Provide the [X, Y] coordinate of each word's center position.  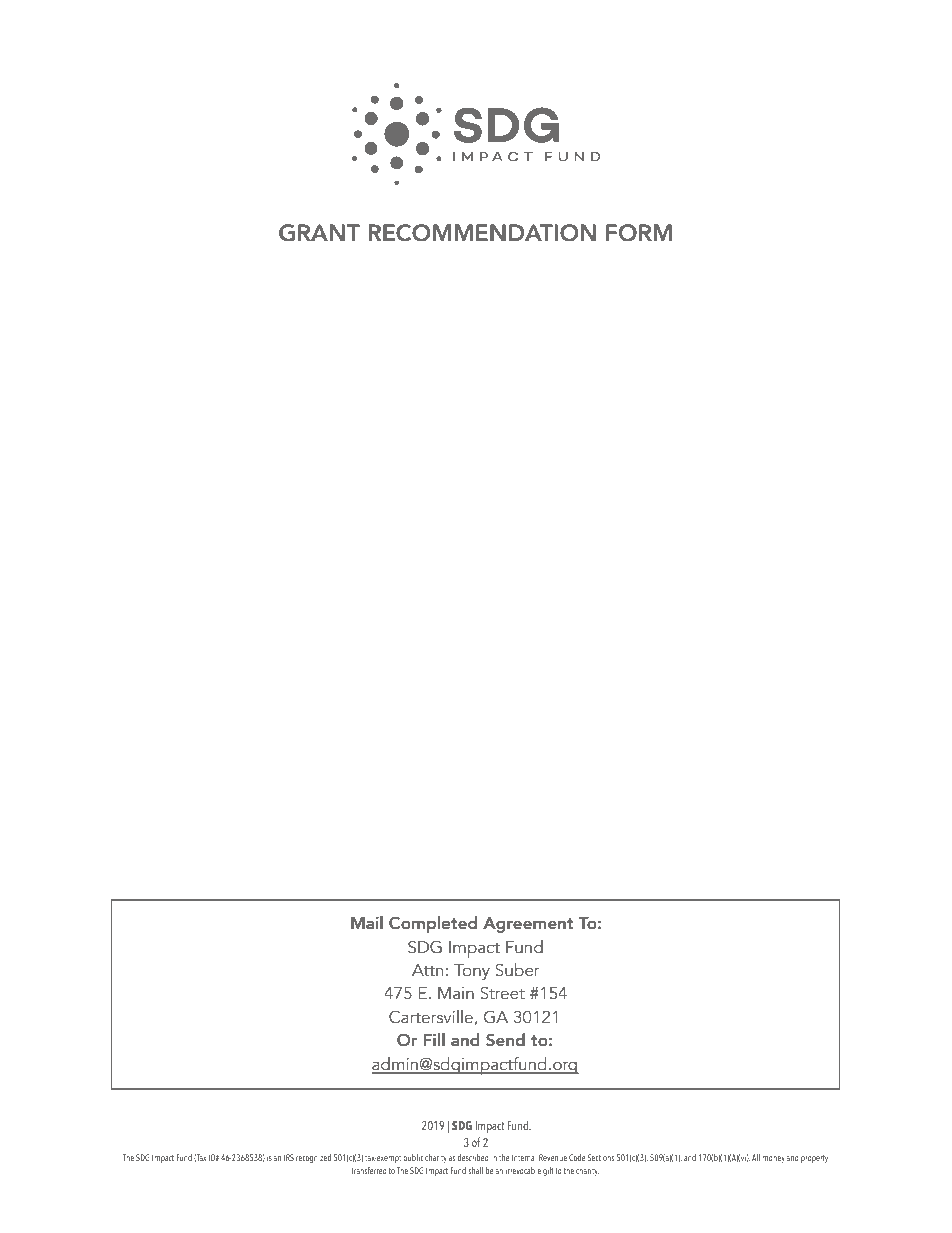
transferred [369, 1170]
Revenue [553, 1157]
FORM [639, 233]
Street [502, 993]
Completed [433, 924]
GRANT [319, 233]
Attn [427, 970]
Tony [472, 972]
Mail [367, 922]
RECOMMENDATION [482, 233]
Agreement [528, 925]
